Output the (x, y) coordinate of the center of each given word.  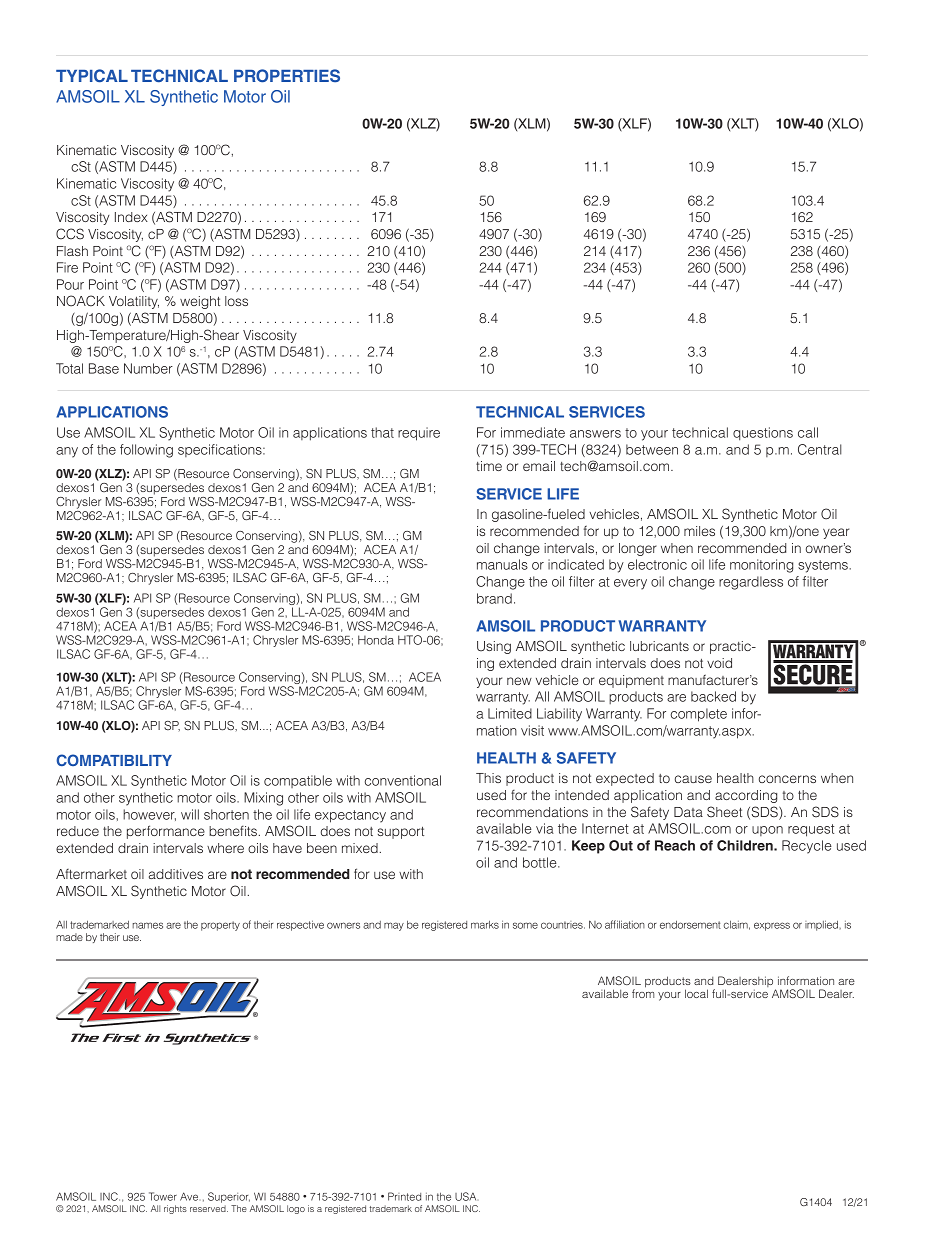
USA (465, 1196)
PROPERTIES (287, 76)
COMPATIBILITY (114, 760)
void (719, 663)
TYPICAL (92, 75)
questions (763, 434)
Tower (163, 1196)
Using (494, 647)
